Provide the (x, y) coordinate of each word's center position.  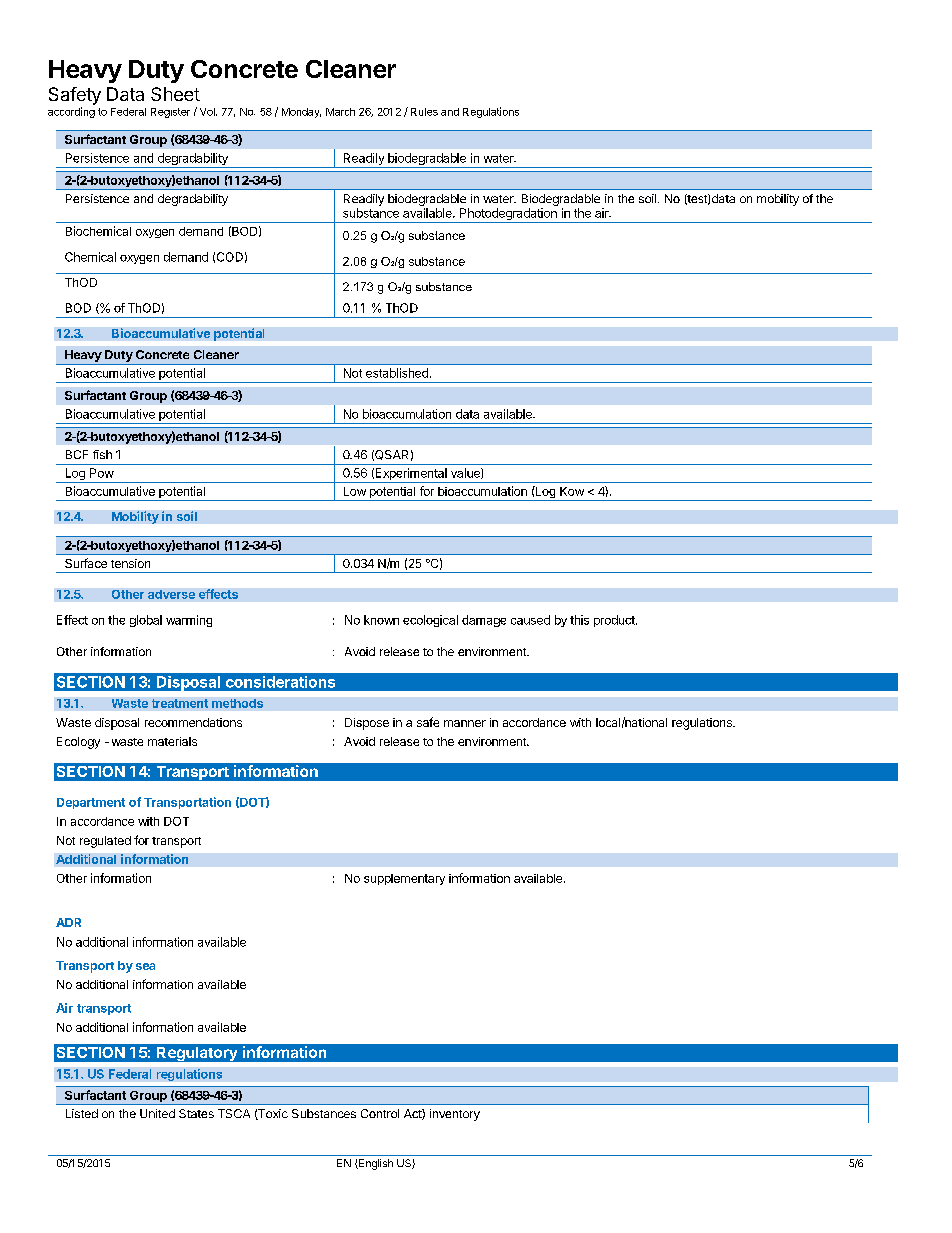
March (340, 112)
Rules (424, 112)
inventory (455, 1115)
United (157, 1113)
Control (380, 1113)
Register (170, 113)
